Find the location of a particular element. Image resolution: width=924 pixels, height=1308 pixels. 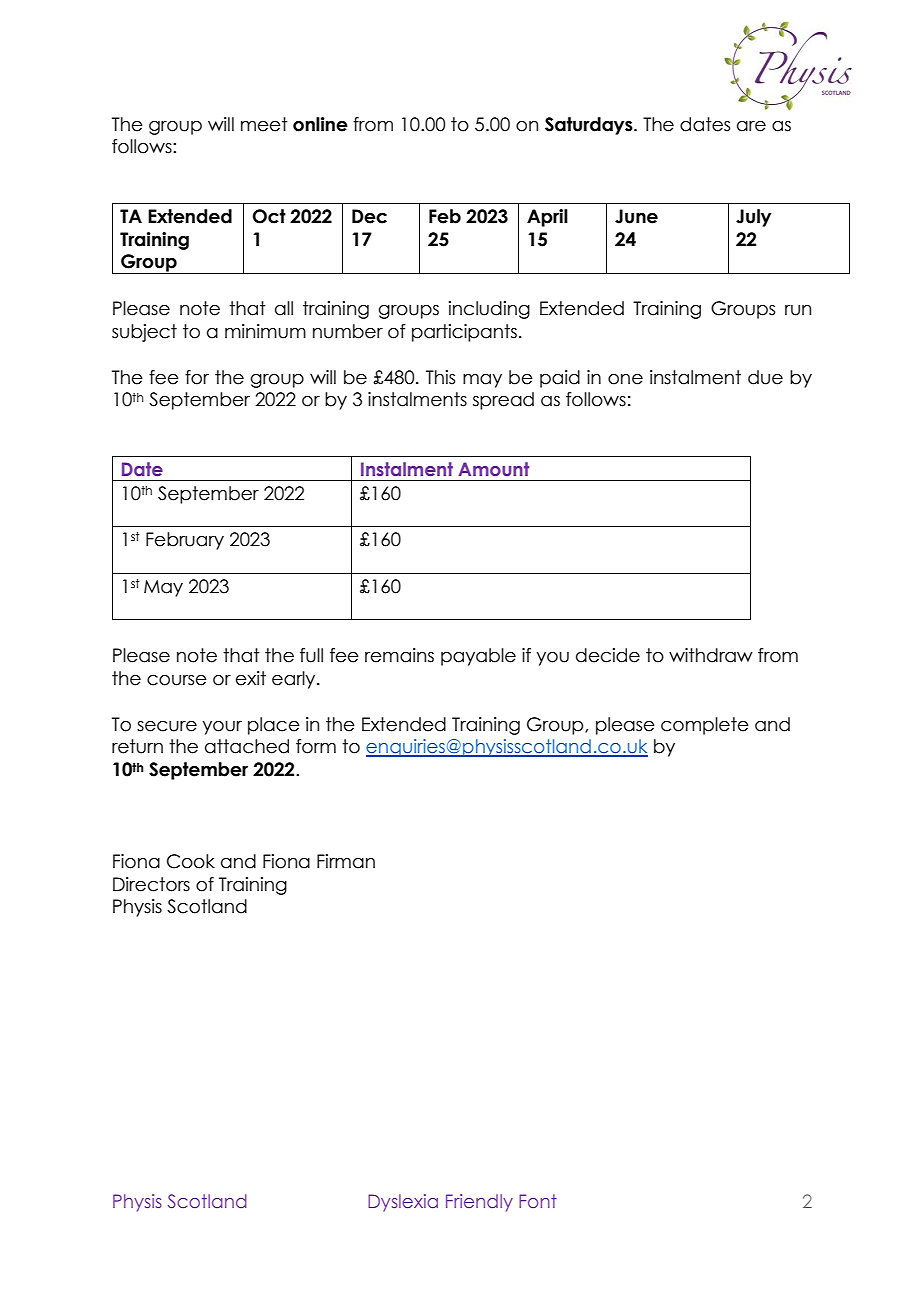

are is located at coordinates (751, 126).
